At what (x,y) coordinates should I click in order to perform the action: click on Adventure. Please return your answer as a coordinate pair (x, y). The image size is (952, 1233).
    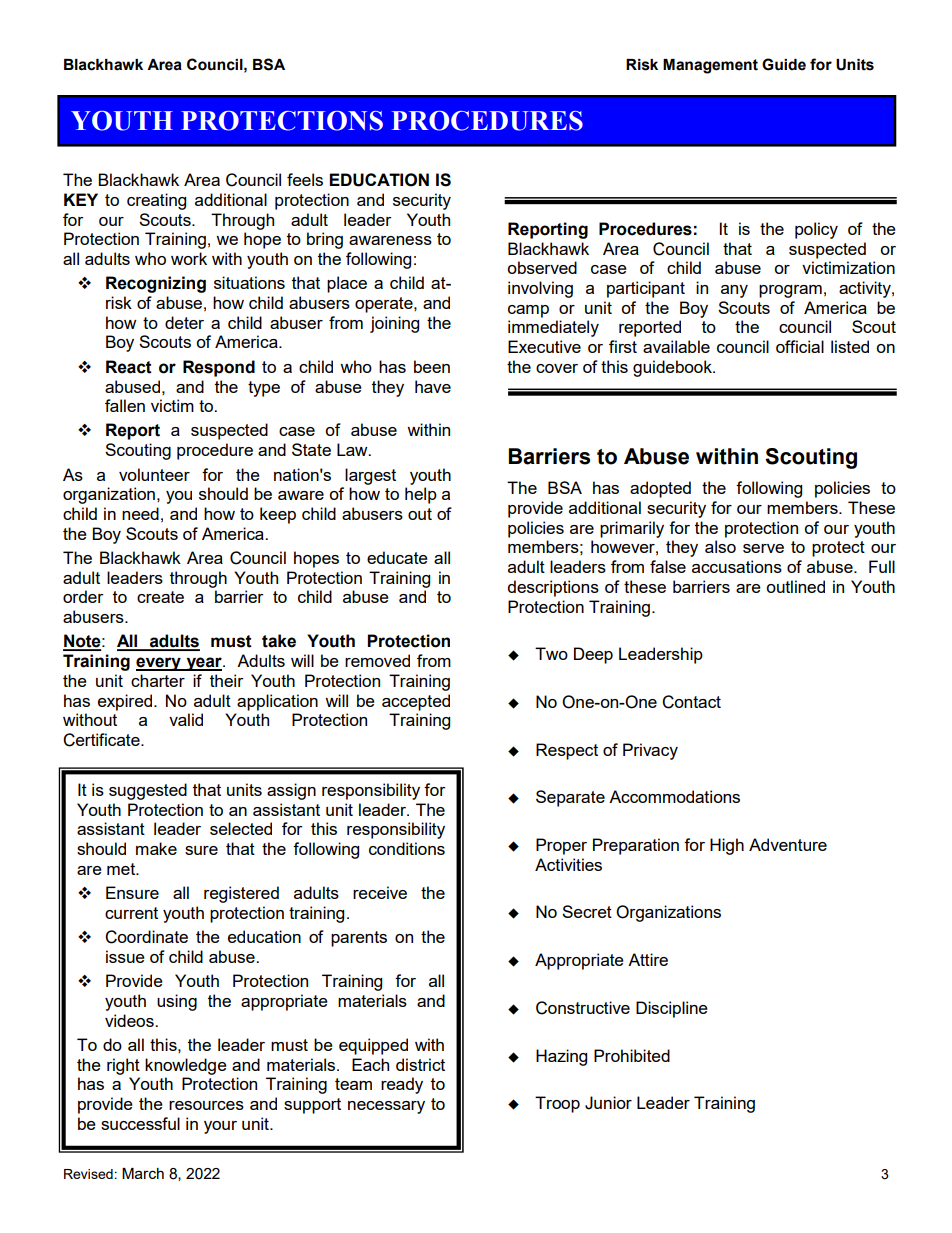
    Looking at the image, I should click on (788, 844).
